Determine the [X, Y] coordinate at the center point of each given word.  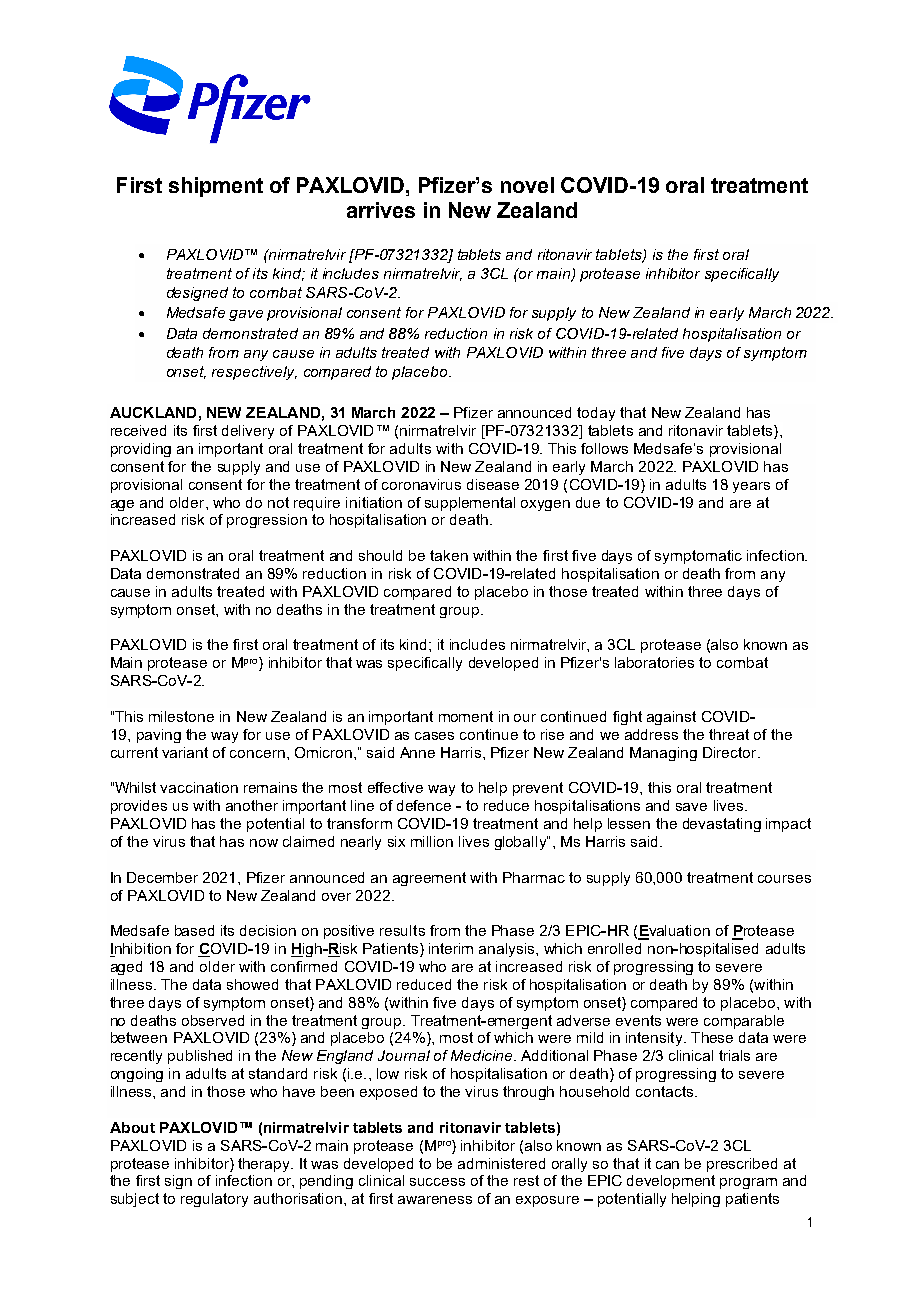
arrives [381, 210]
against [671, 718]
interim [451, 948]
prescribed [742, 1165]
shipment [216, 187]
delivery [248, 432]
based [194, 930]
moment [466, 716]
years [751, 487]
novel [527, 185]
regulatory [214, 1200]
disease [493, 484]
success [437, 1182]
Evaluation [674, 932]
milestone [181, 716]
